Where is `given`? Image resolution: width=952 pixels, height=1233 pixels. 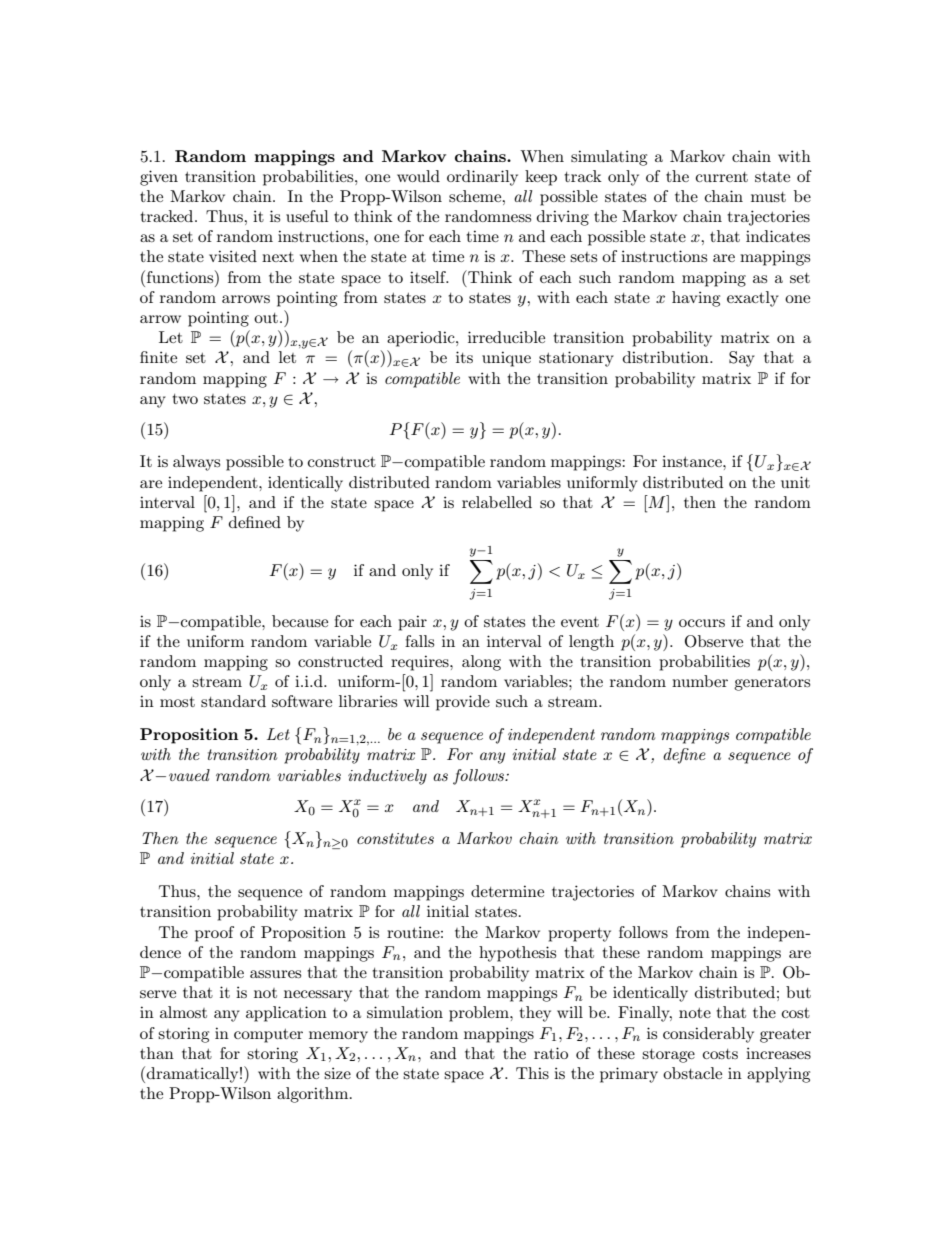
given is located at coordinates (159, 178).
